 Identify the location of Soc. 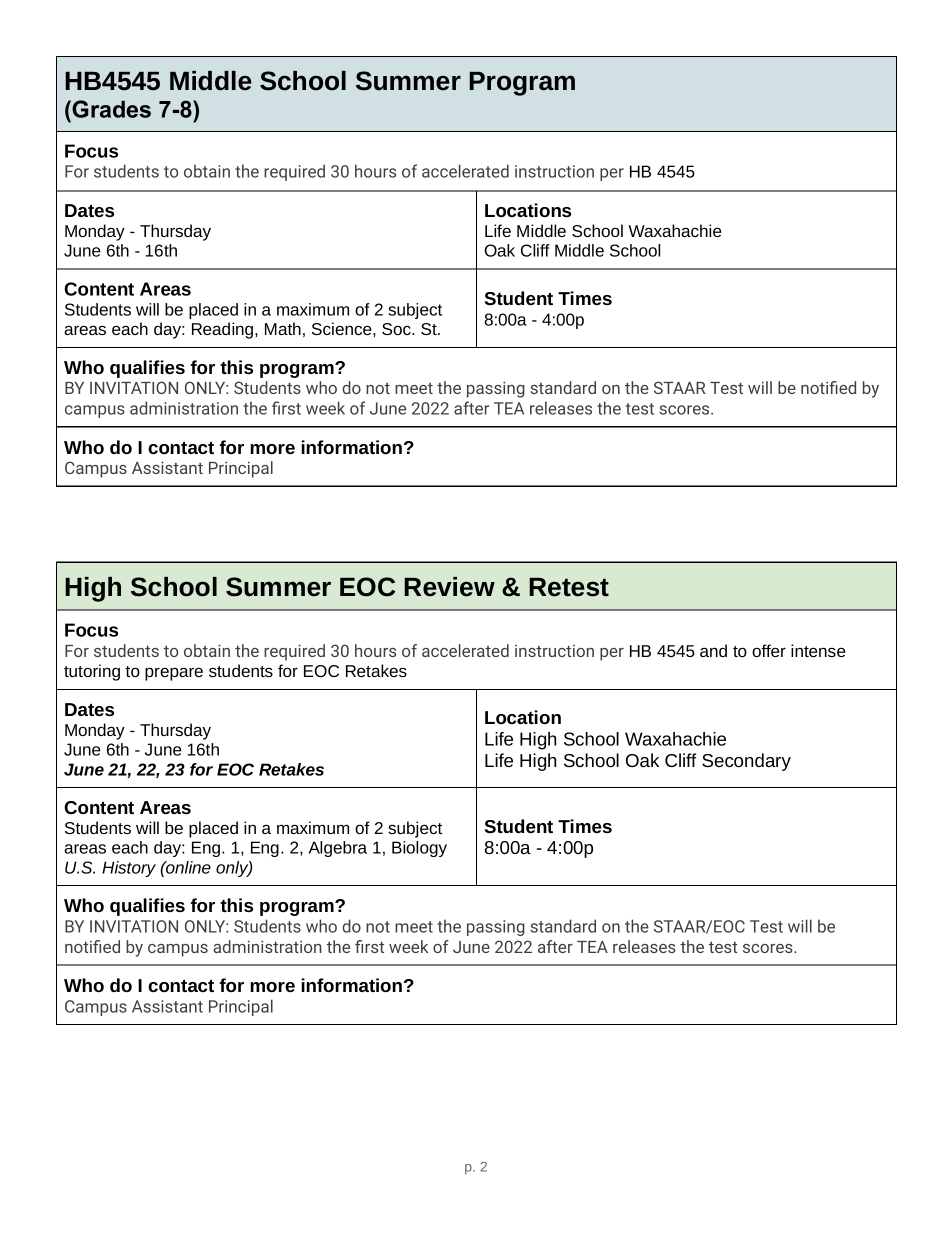
(397, 329).
